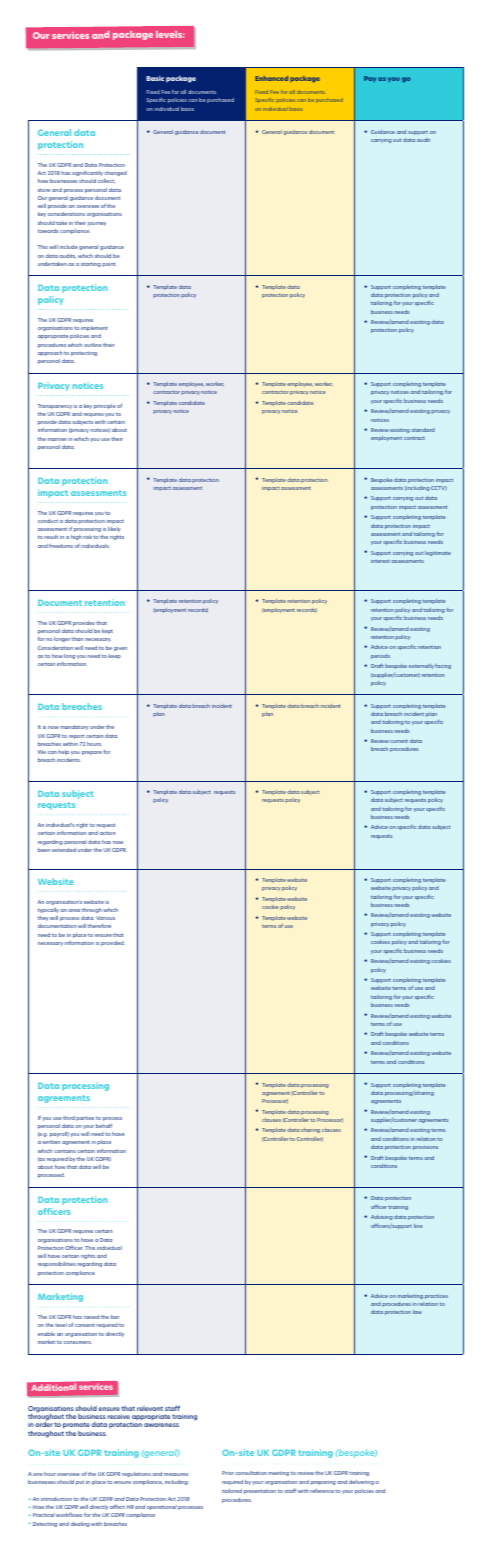 This screenshot has width=491, height=1568. Describe the element at coordinates (423, 430) in the screenshot. I see `standard` at that location.
